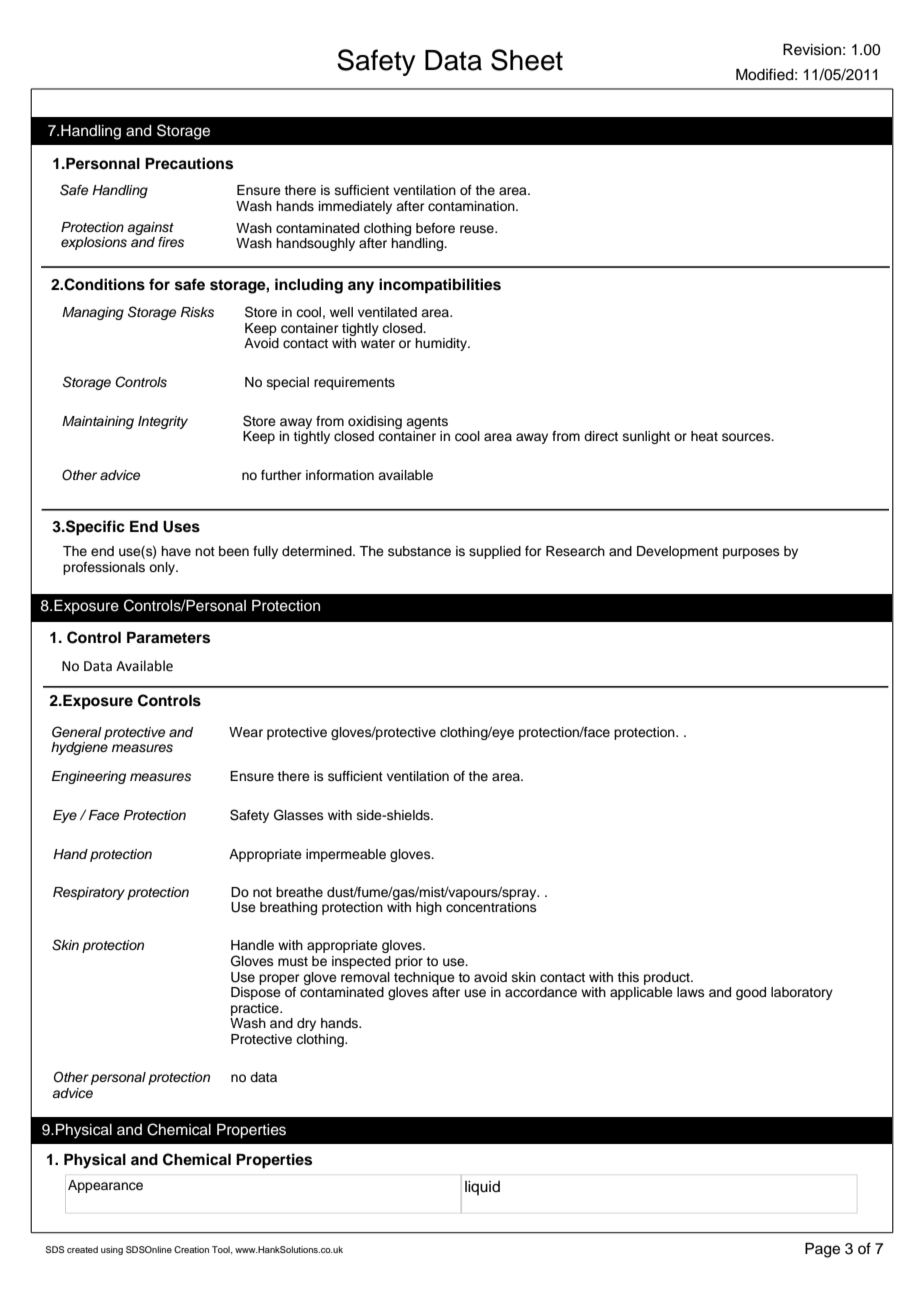 The height and width of the document is (1308, 924). Describe the element at coordinates (168, 638) in the document. I see `Parameters` at that location.
